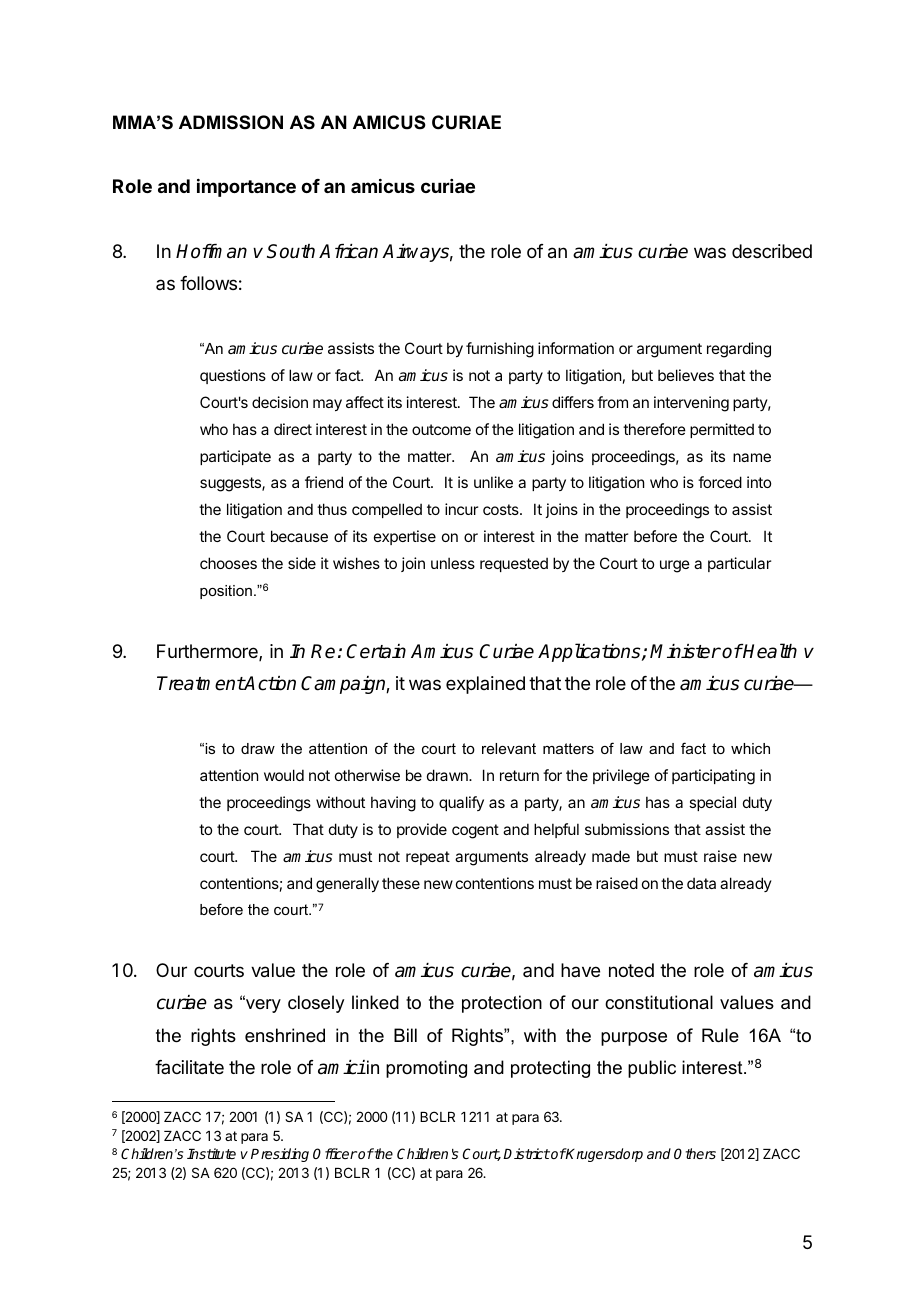 The height and width of the screenshot is (1308, 924). What do you see at coordinates (461, 803) in the screenshot?
I see `qualify` at bounding box center [461, 803].
